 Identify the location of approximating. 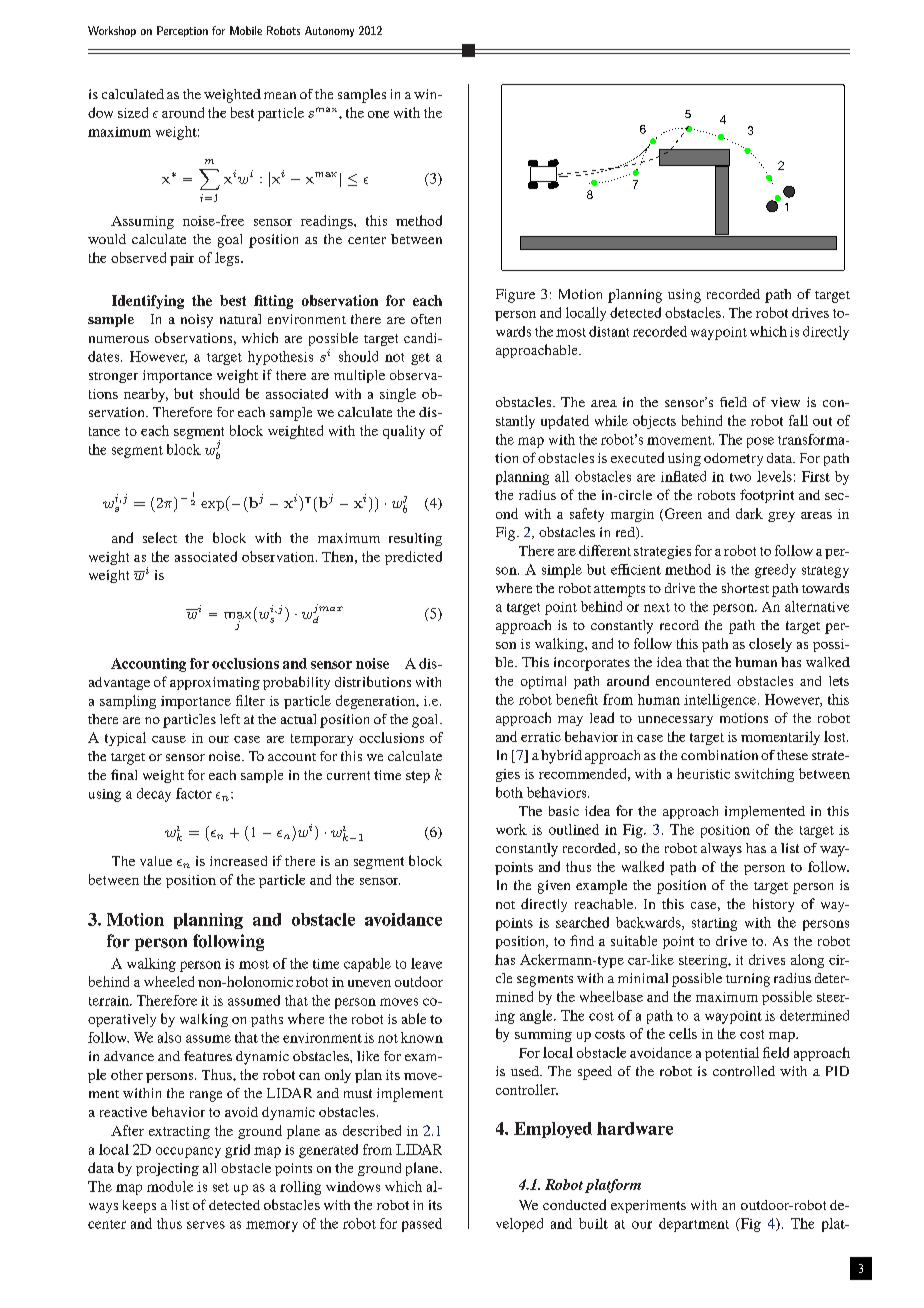
(215, 683).
